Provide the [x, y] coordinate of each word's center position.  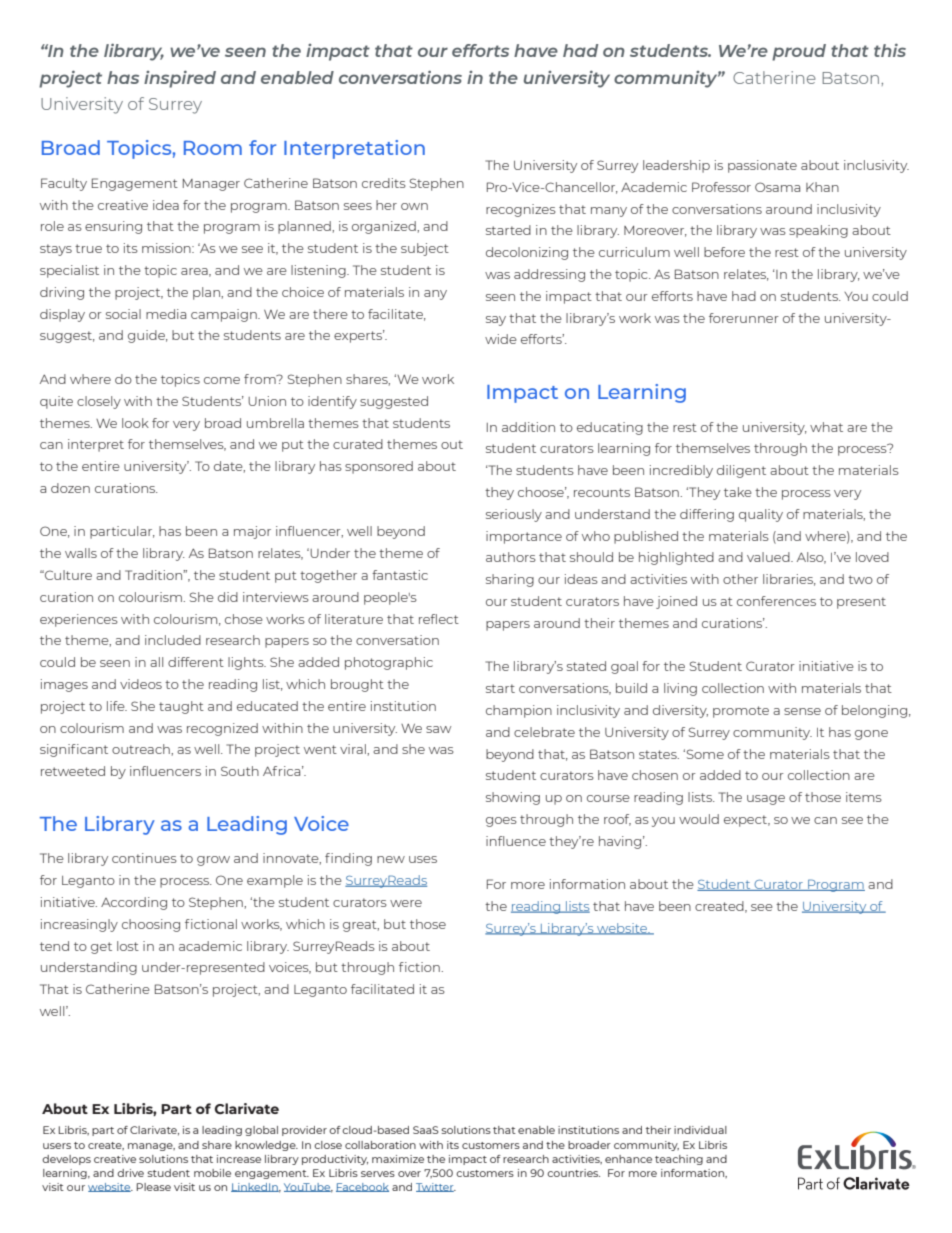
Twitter [436, 1187]
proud [799, 52]
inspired [180, 79]
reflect [439, 619]
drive [130, 1173]
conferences [776, 601]
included [173, 640]
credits [384, 183]
